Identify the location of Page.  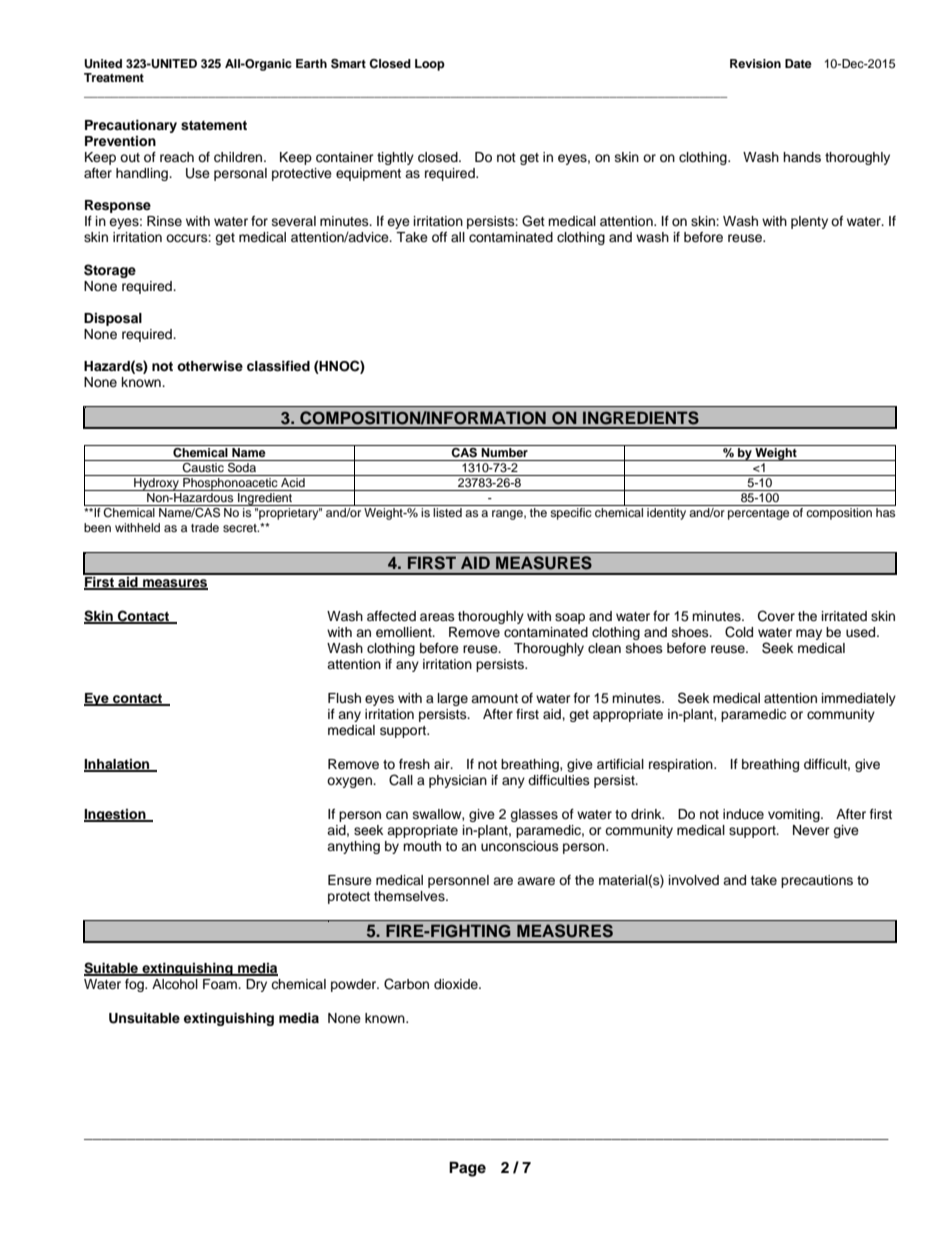
(467, 1169).
